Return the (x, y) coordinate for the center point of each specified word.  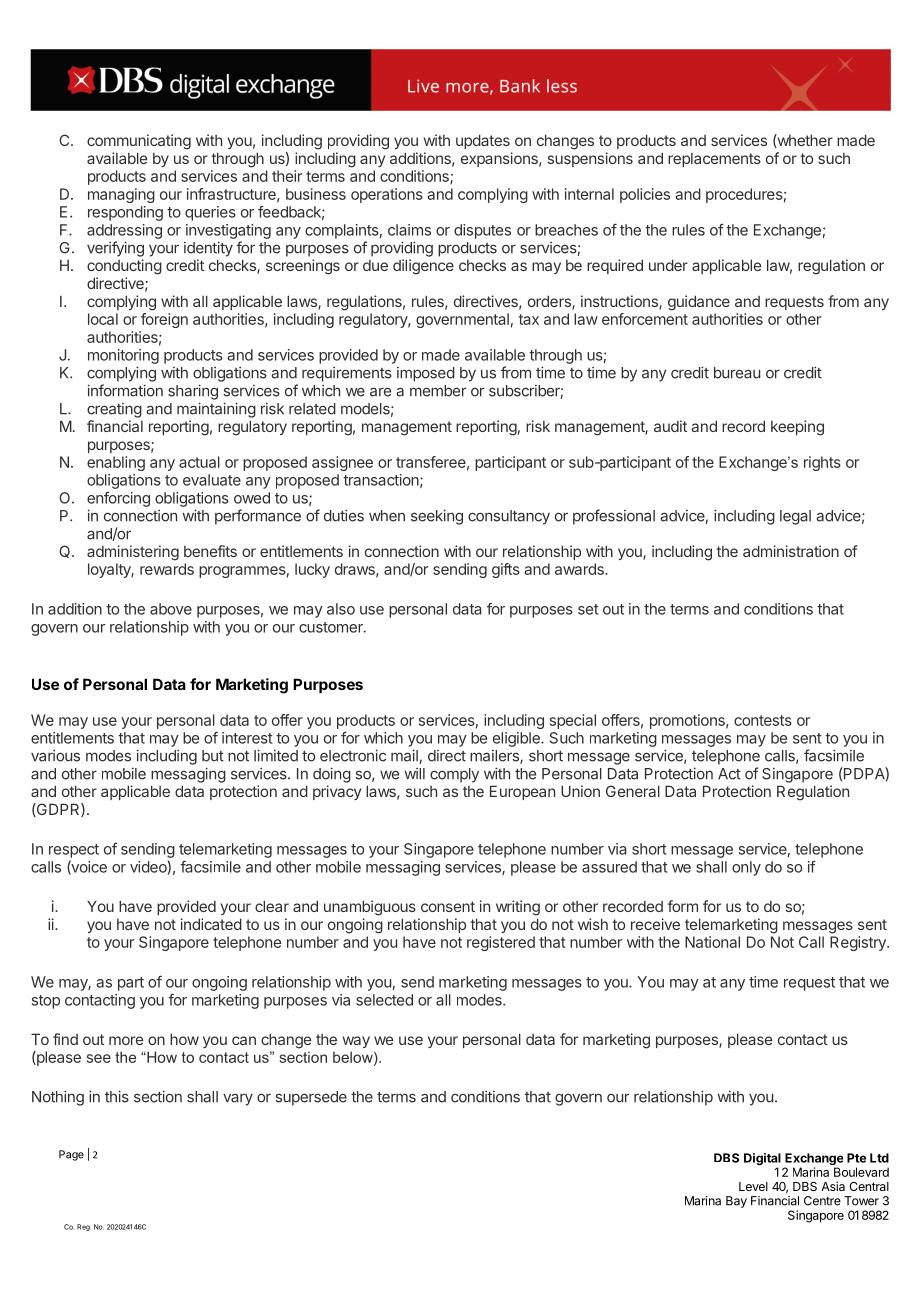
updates (483, 141)
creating (114, 410)
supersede (311, 1098)
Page (71, 1155)
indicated (211, 924)
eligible (517, 739)
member (438, 391)
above (171, 609)
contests (763, 720)
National (712, 942)
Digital (762, 1160)
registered (501, 943)
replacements (714, 160)
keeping (797, 428)
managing (121, 195)
